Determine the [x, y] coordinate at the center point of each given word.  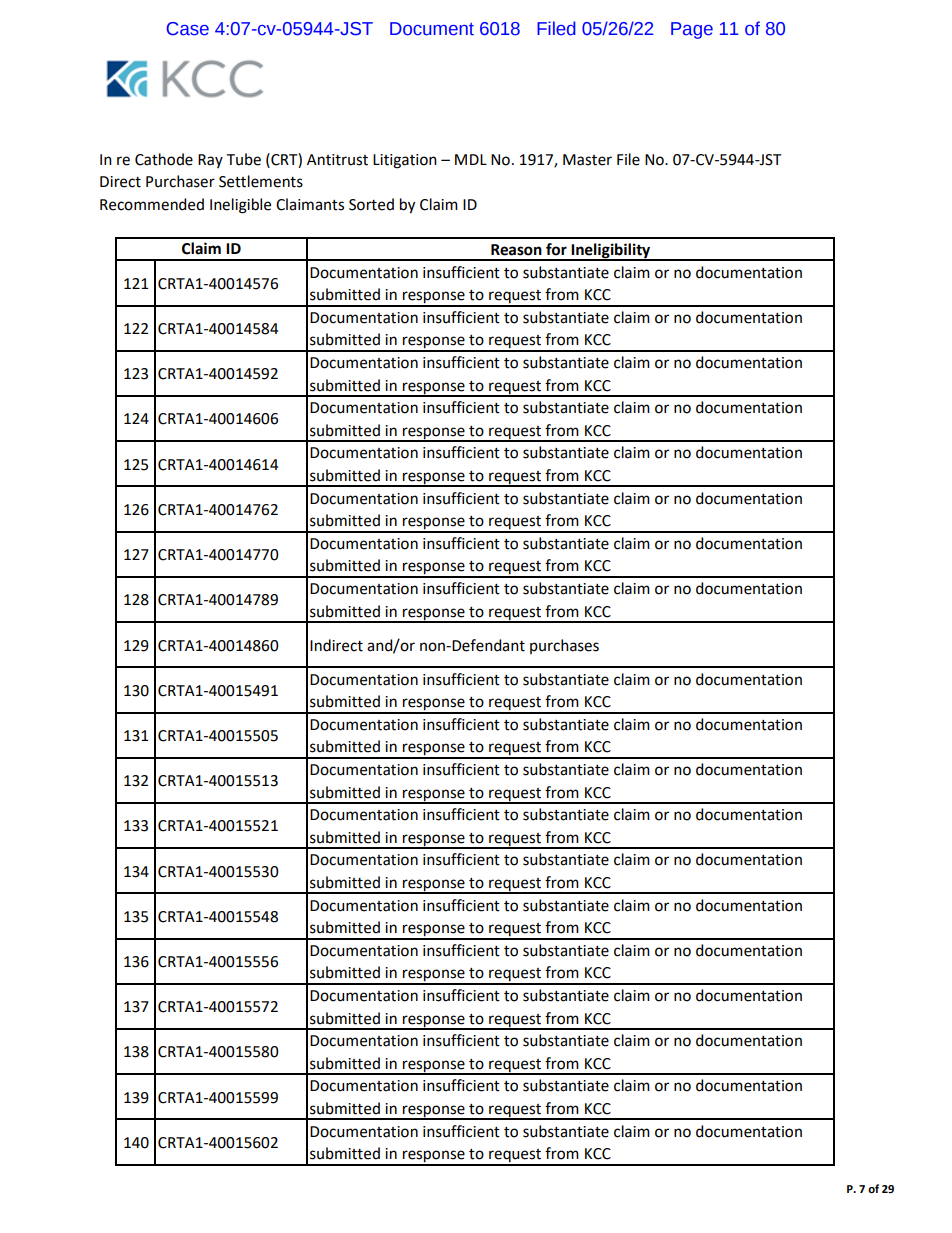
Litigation [405, 161]
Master [587, 160]
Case [188, 29]
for [556, 249]
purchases [564, 646]
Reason [516, 250]
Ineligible [240, 206]
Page [692, 30]
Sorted [371, 204]
